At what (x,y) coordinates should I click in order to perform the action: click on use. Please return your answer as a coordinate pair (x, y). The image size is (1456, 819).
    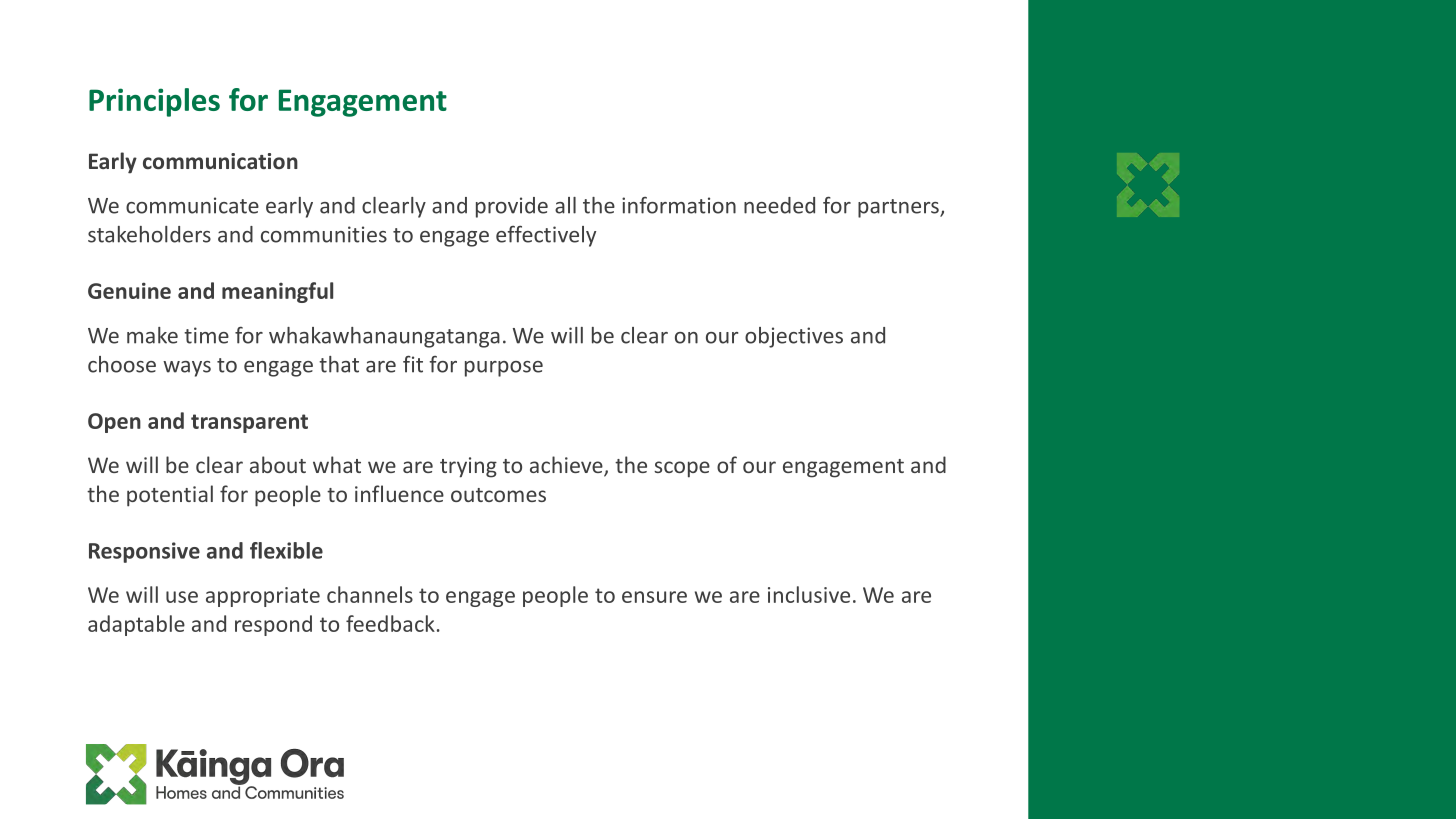
    Looking at the image, I should click on (182, 597).
